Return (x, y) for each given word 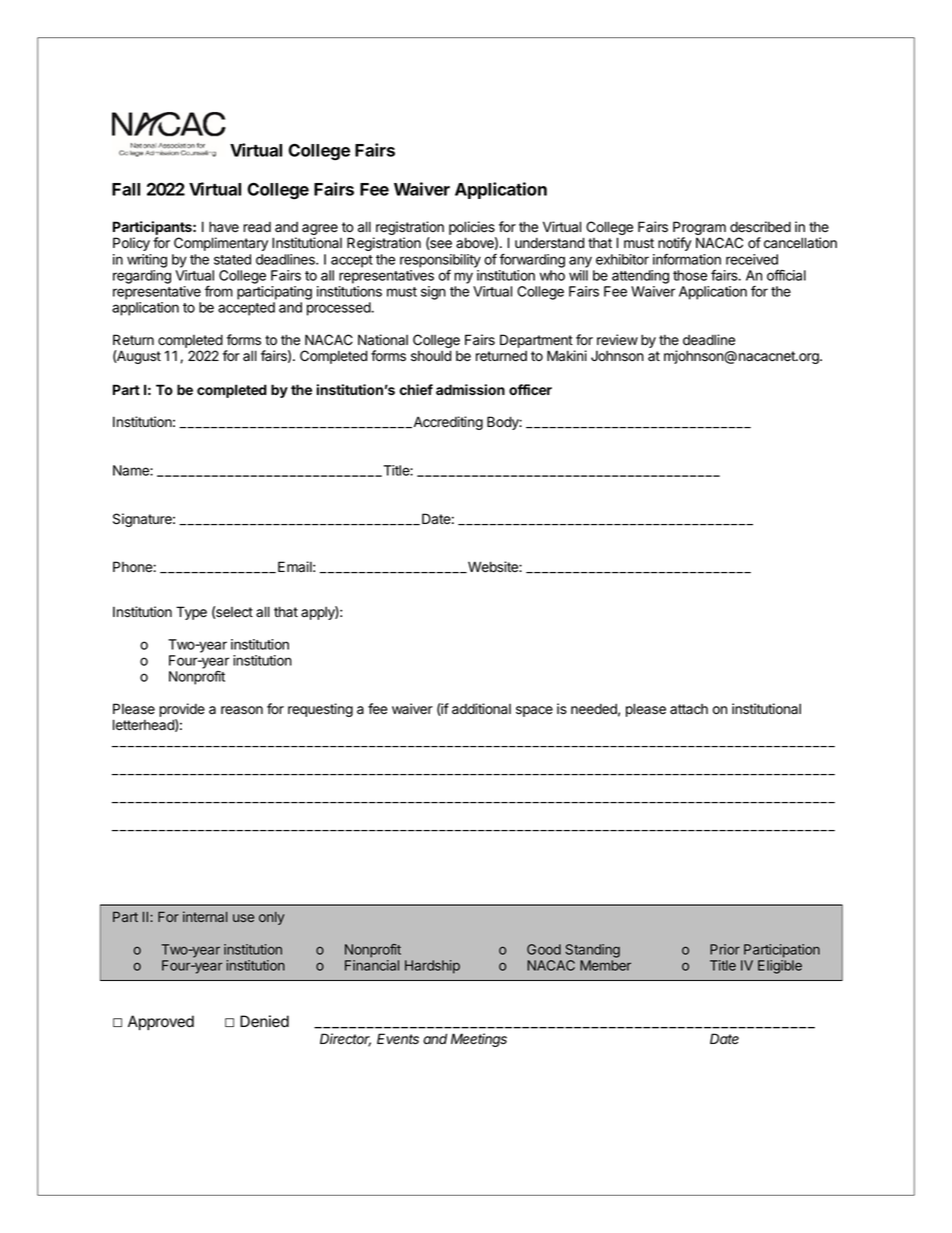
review (617, 339)
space (534, 711)
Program (699, 229)
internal (205, 916)
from (219, 291)
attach (689, 709)
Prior (725, 949)
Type (191, 613)
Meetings (479, 1040)
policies (472, 229)
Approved (161, 1023)
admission (470, 389)
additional (481, 709)
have (224, 227)
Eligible (780, 967)
